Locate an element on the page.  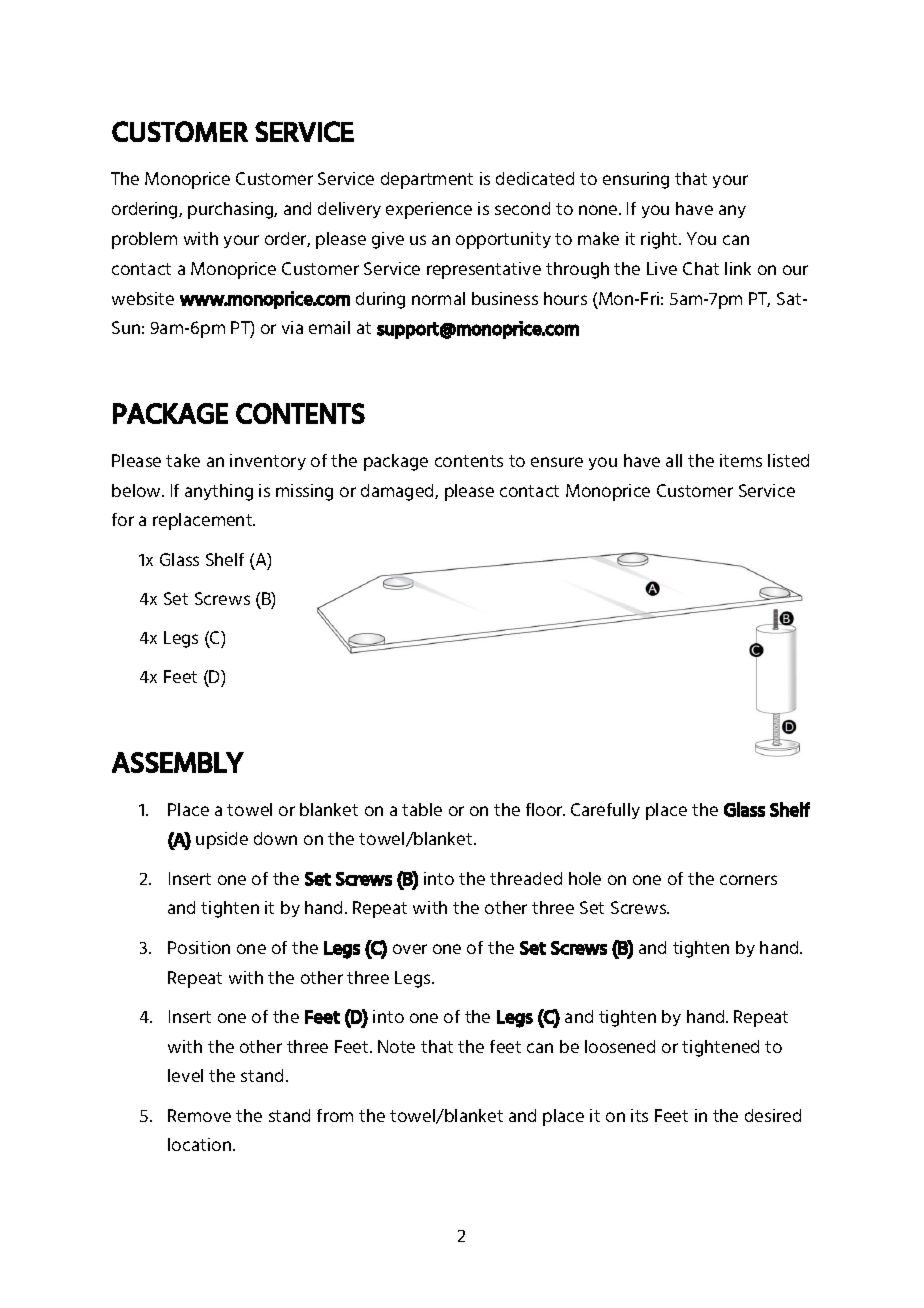
damaged is located at coordinates (398, 492).
